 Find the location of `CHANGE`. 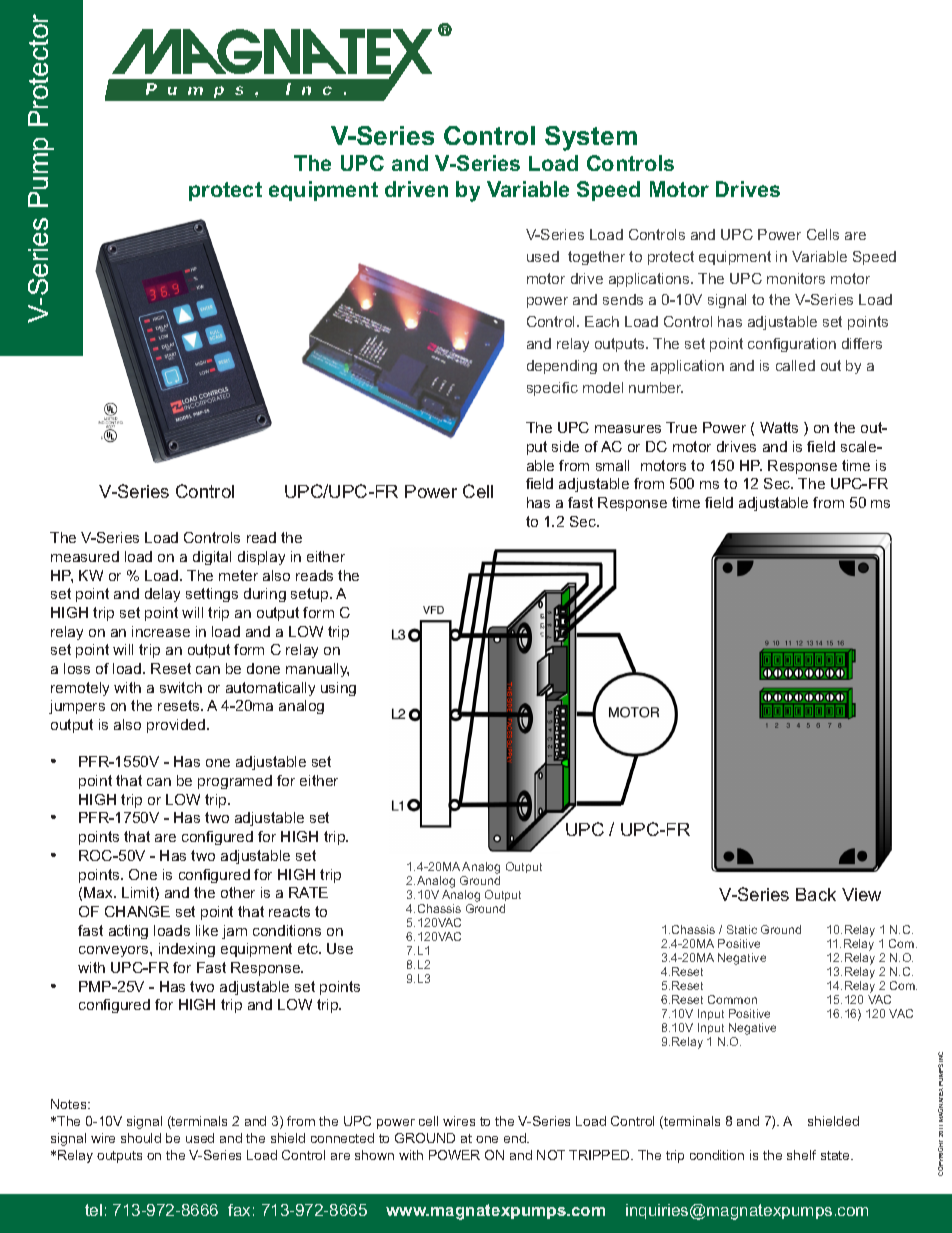

CHANGE is located at coordinates (137, 911).
